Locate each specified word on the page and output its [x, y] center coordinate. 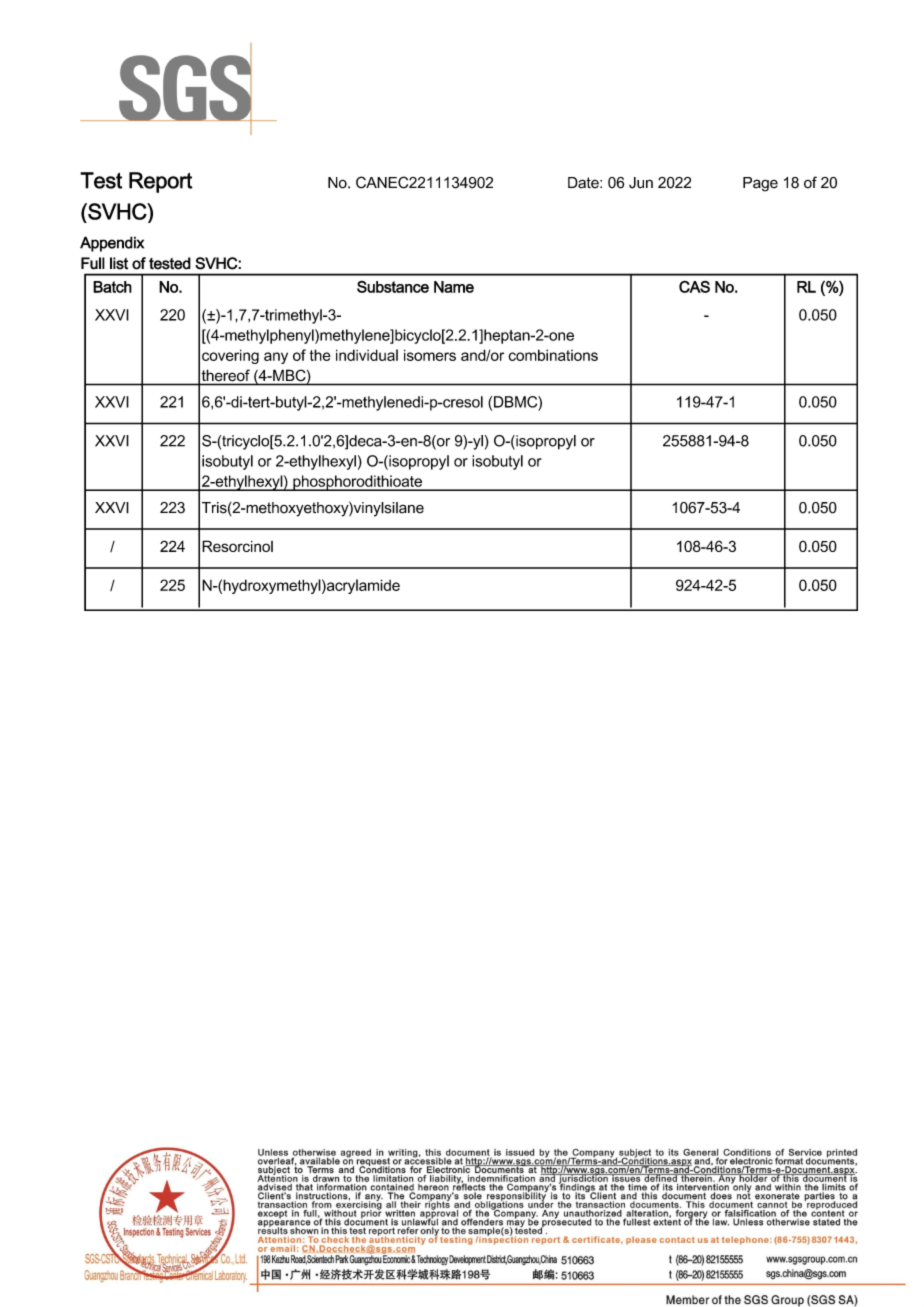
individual [367, 355]
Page [760, 184]
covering [230, 356]
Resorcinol [237, 546]
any [276, 358]
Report [161, 182]
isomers [430, 355]
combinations [553, 355]
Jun [641, 183]
